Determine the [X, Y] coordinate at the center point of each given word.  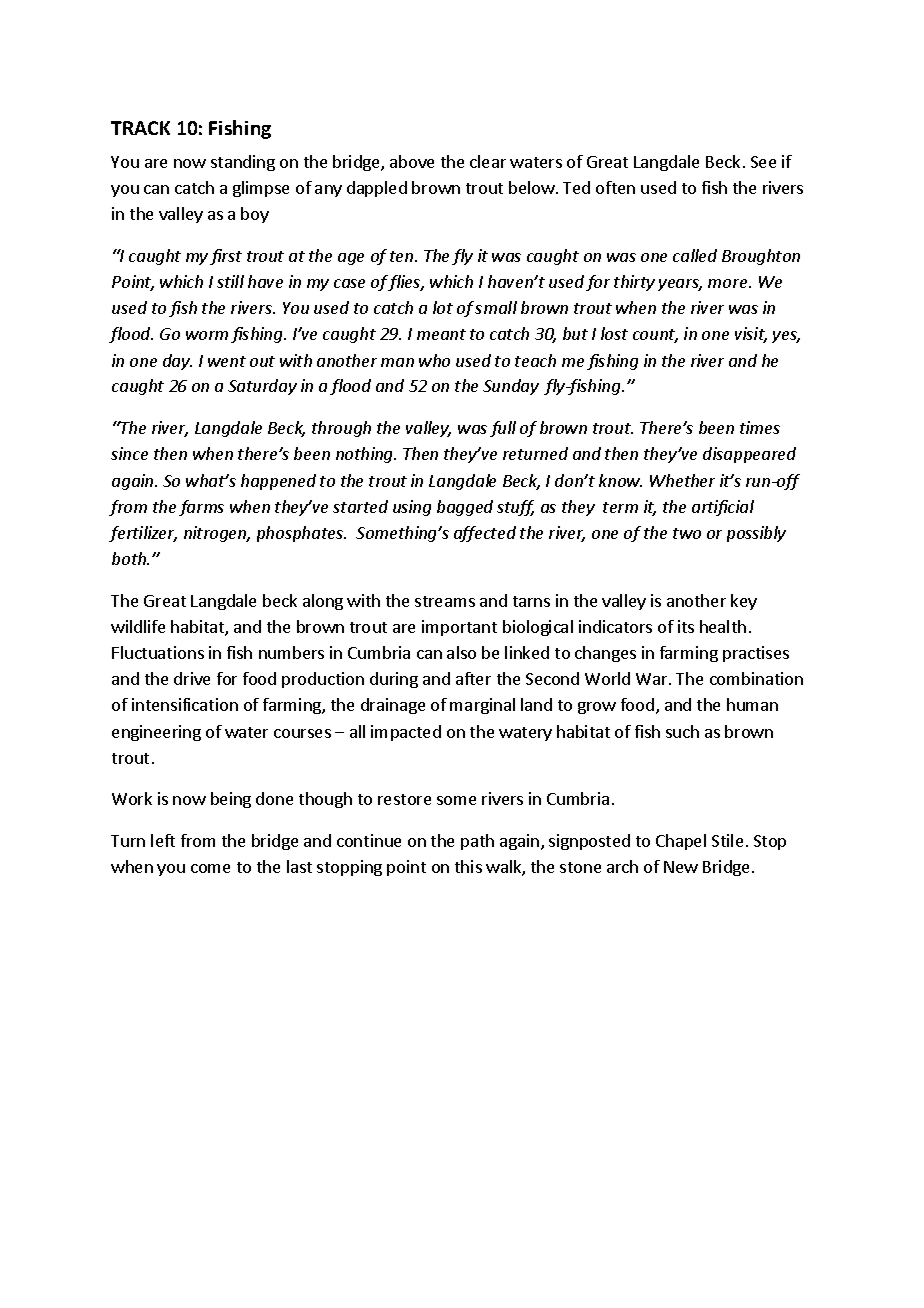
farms [201, 508]
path [477, 842]
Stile [727, 840]
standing [243, 163]
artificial [723, 508]
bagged [465, 508]
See [763, 162]
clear [488, 161]
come [210, 868]
